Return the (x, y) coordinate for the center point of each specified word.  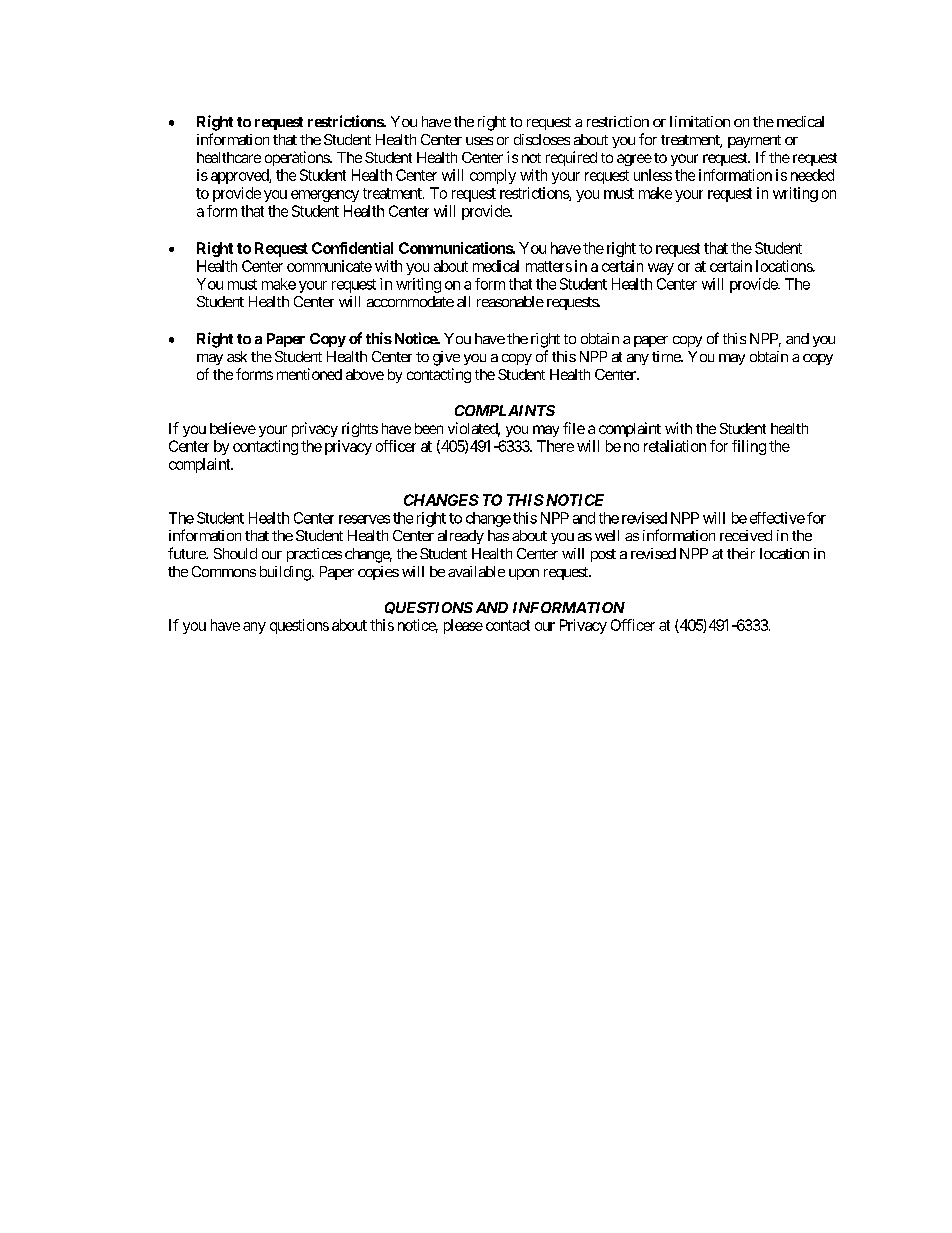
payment (754, 141)
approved (240, 176)
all (463, 301)
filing (749, 447)
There (555, 446)
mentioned (309, 374)
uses (479, 141)
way (661, 269)
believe (233, 428)
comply (493, 176)
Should (235, 553)
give (446, 358)
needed (812, 175)
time (667, 356)
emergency (325, 196)
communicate (329, 266)
